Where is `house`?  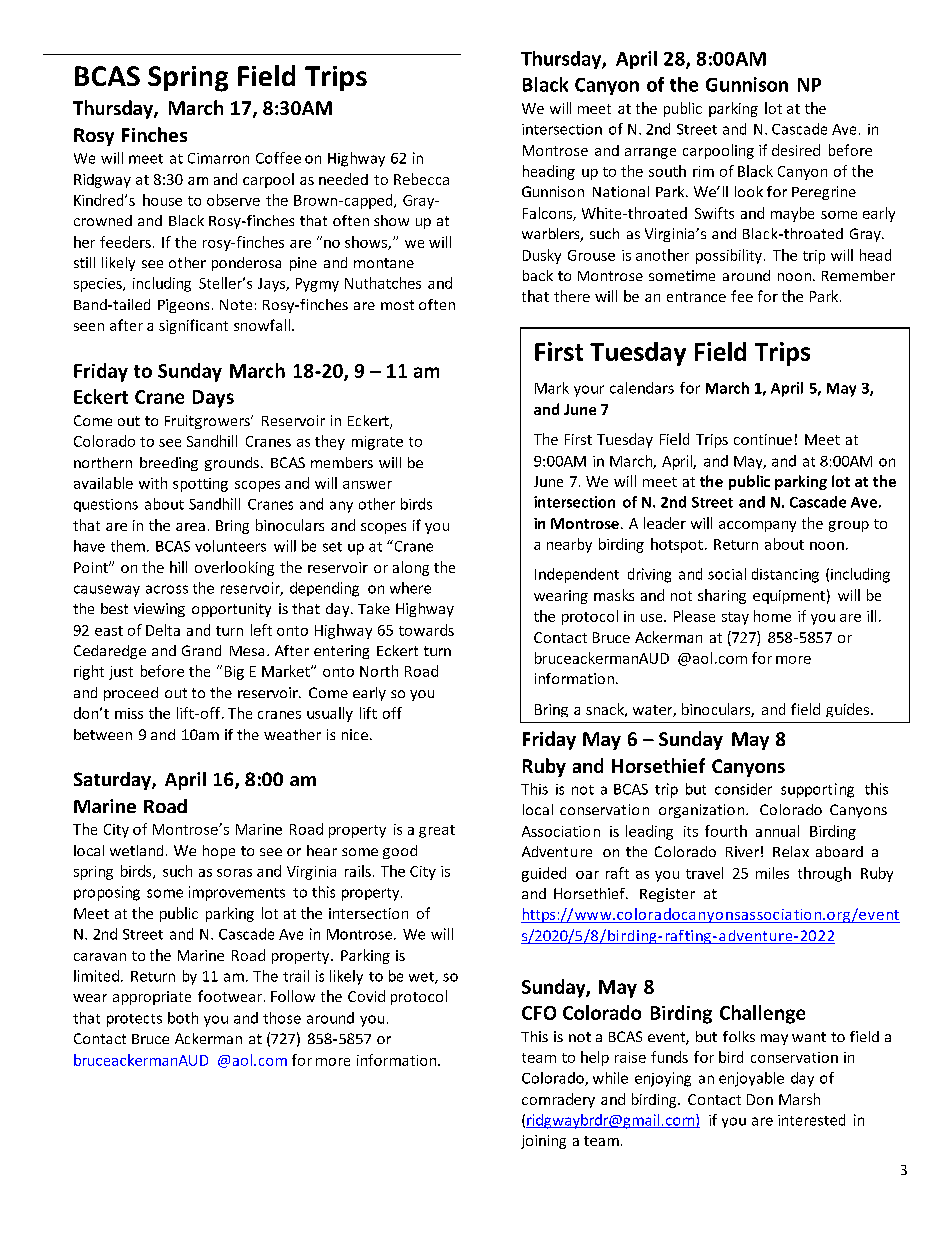 house is located at coordinates (162, 200).
